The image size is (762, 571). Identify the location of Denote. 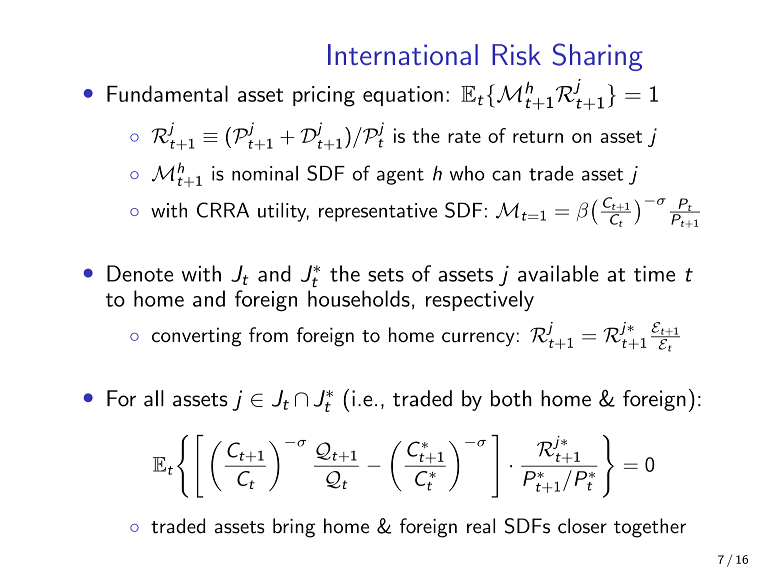
(140, 273).
